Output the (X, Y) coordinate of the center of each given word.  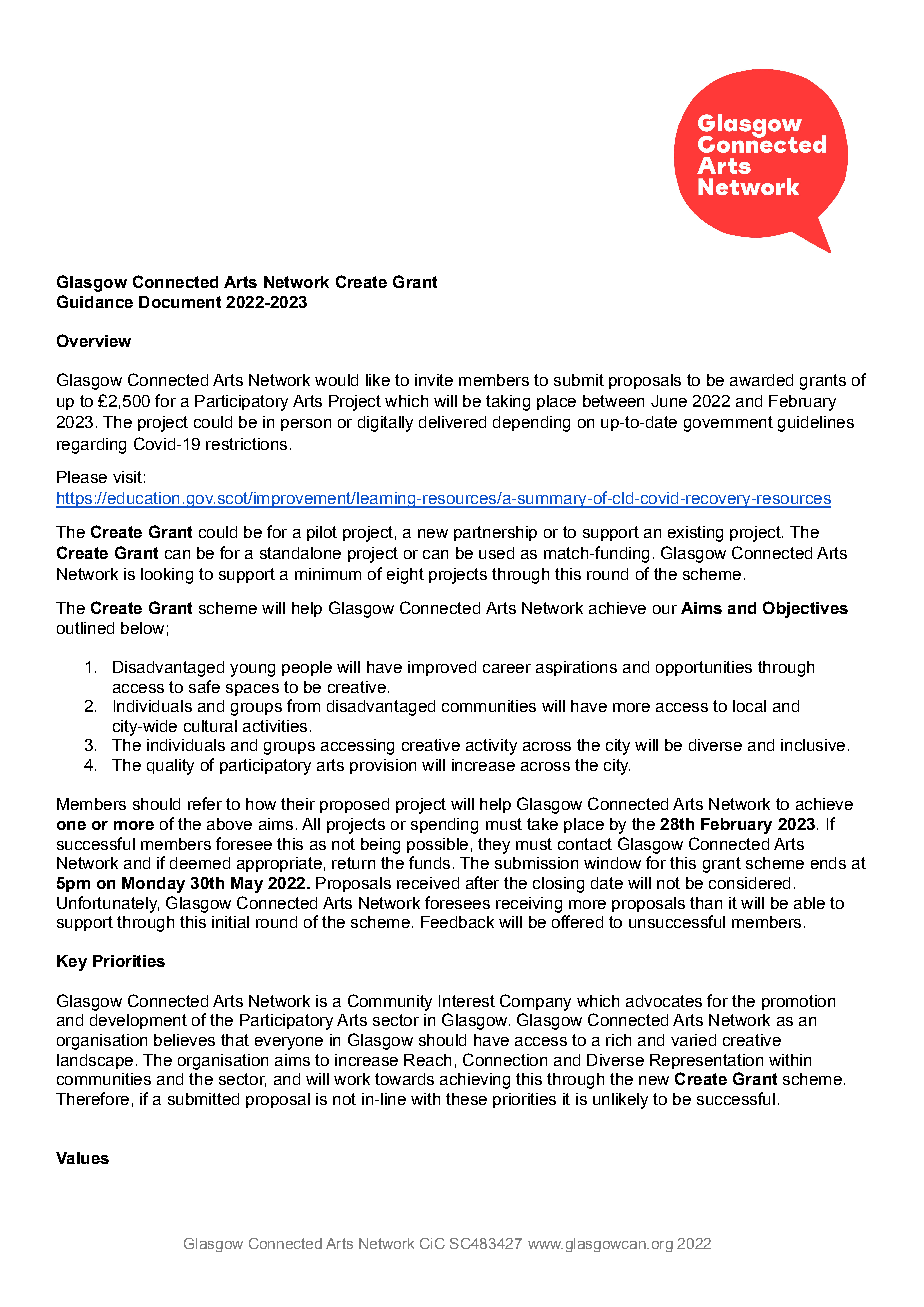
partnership (495, 533)
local (749, 706)
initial (230, 922)
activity (491, 747)
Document (180, 302)
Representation (706, 1061)
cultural (210, 726)
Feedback (457, 922)
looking (167, 576)
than (706, 903)
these (466, 1099)
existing (695, 534)
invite (434, 380)
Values (82, 1158)
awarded (761, 380)
